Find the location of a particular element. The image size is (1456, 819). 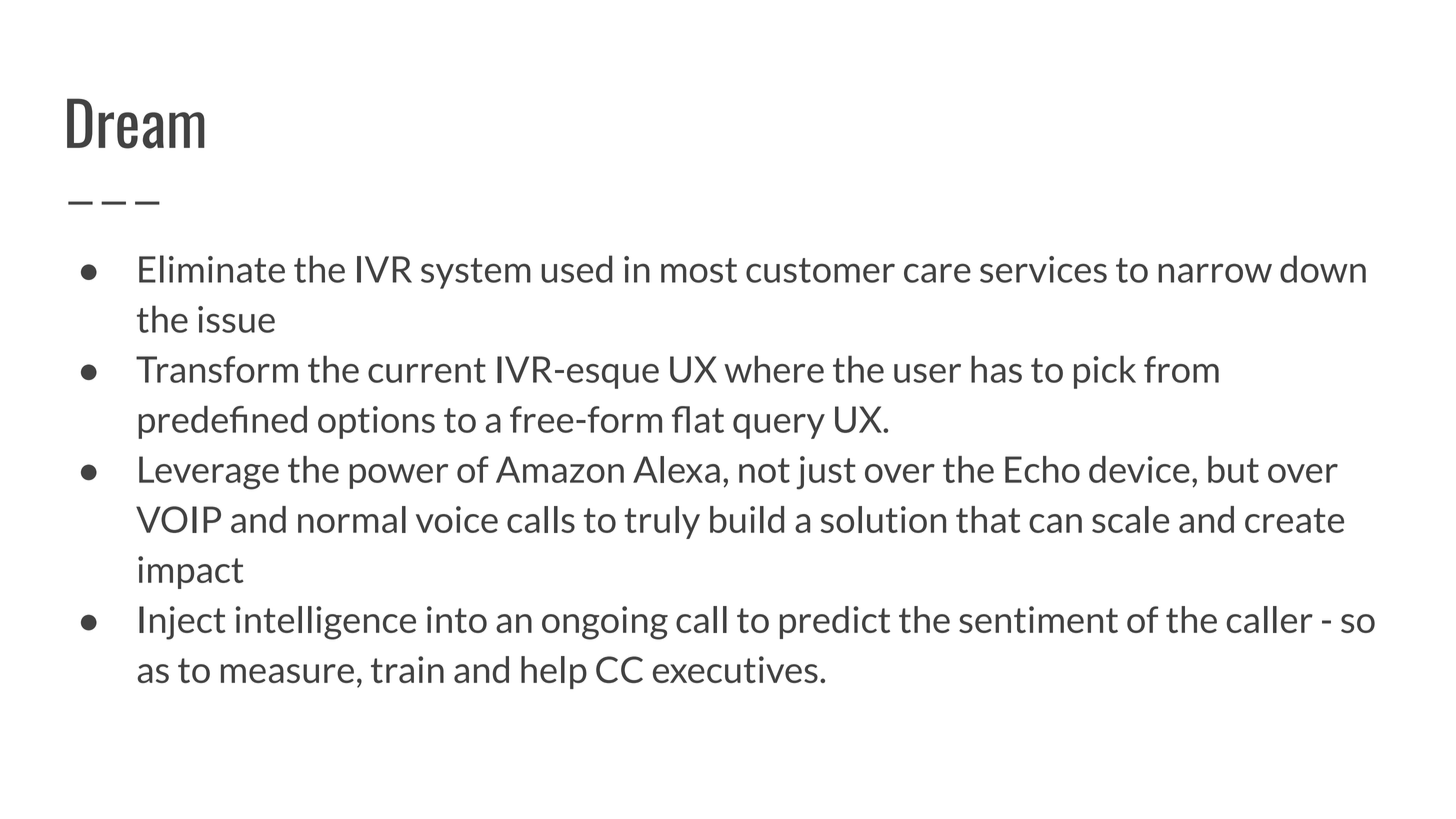

options is located at coordinates (376, 422).
